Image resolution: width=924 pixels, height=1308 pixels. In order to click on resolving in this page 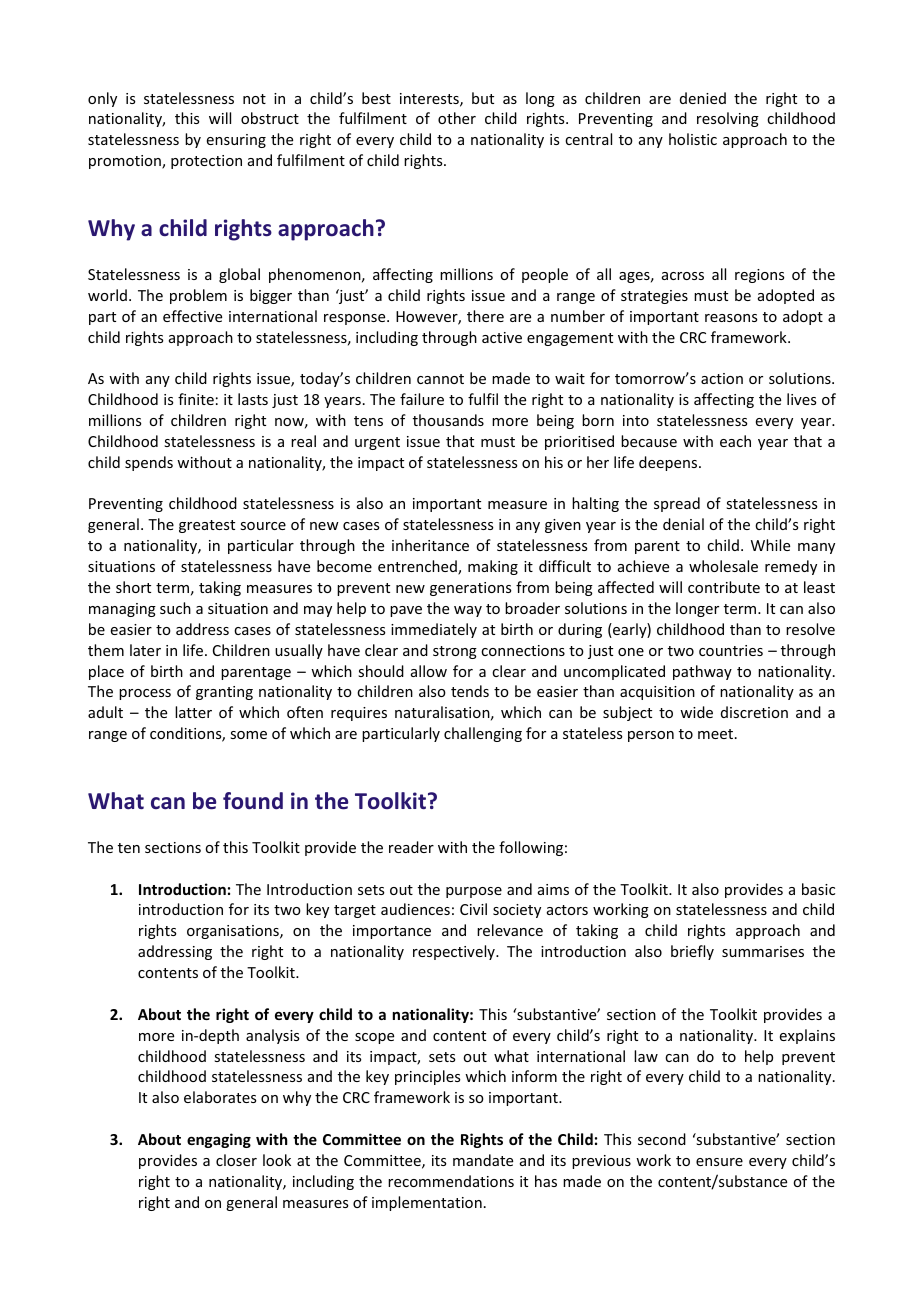, I will do `click(728, 119)`.
